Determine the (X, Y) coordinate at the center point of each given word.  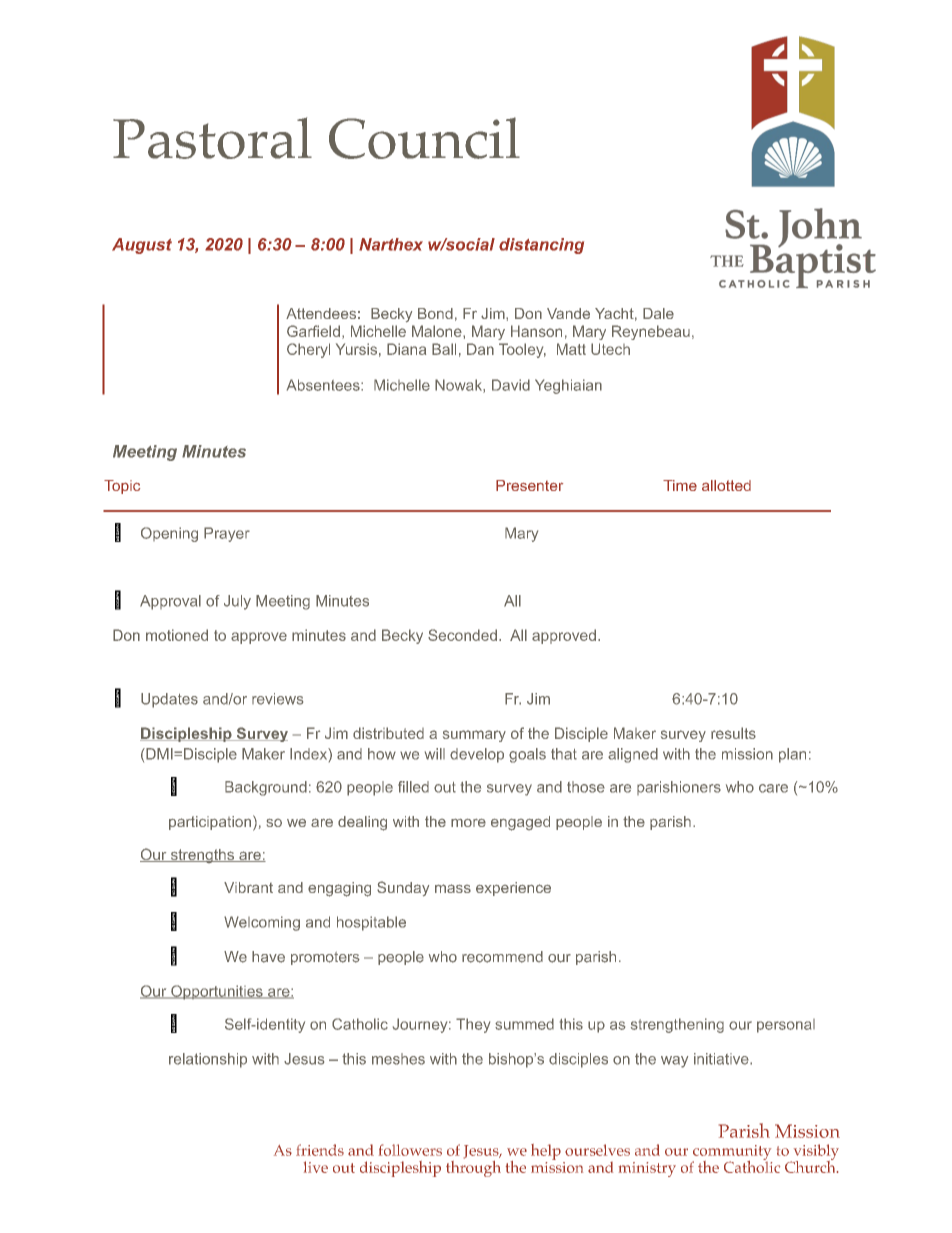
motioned (177, 635)
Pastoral (212, 138)
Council (424, 138)
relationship (208, 1060)
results (733, 733)
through (473, 1167)
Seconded (462, 635)
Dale (658, 313)
